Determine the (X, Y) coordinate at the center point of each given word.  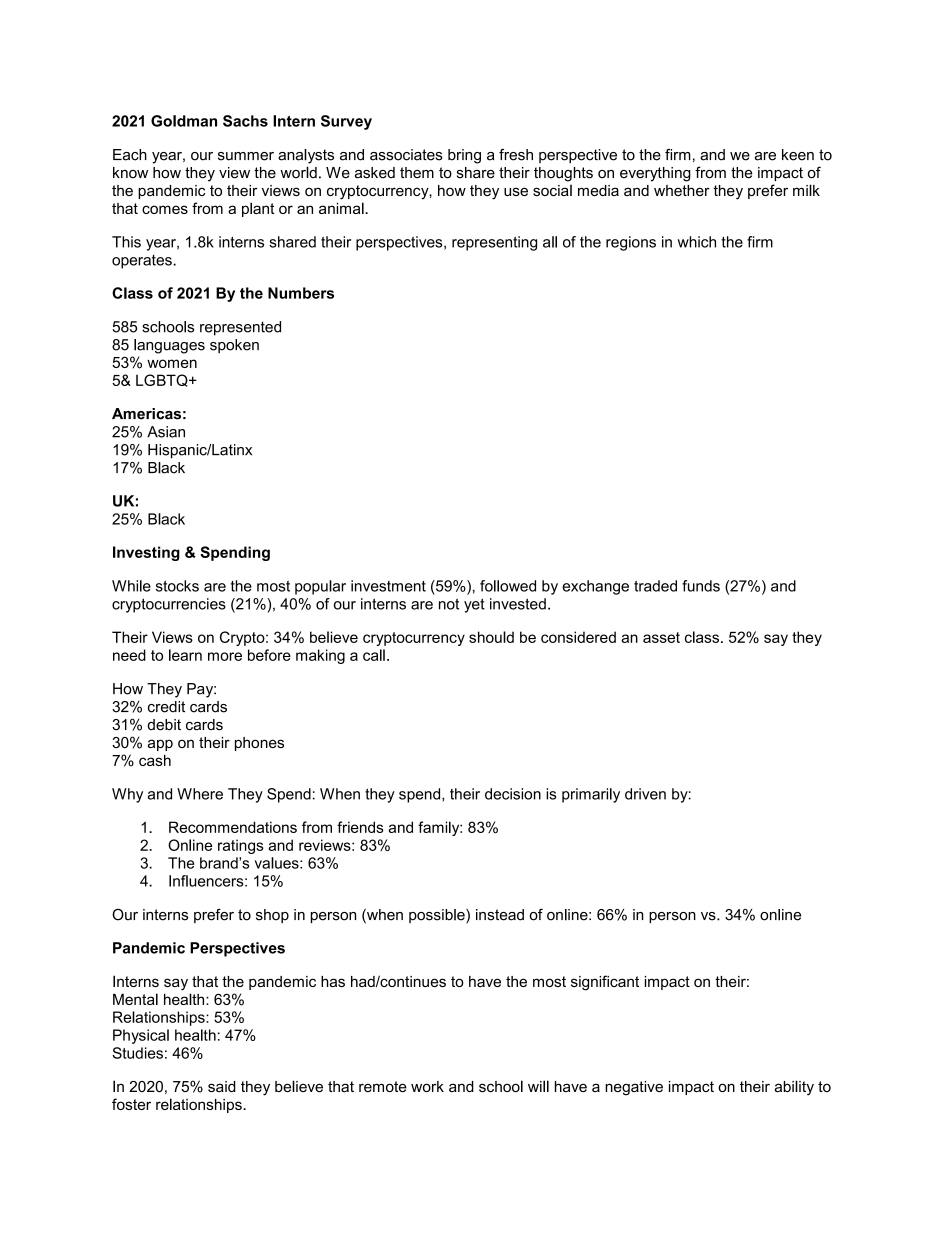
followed (508, 586)
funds (701, 586)
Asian (166, 432)
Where (200, 794)
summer (246, 156)
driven (645, 794)
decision (513, 794)
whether (682, 190)
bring (464, 156)
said (222, 1086)
